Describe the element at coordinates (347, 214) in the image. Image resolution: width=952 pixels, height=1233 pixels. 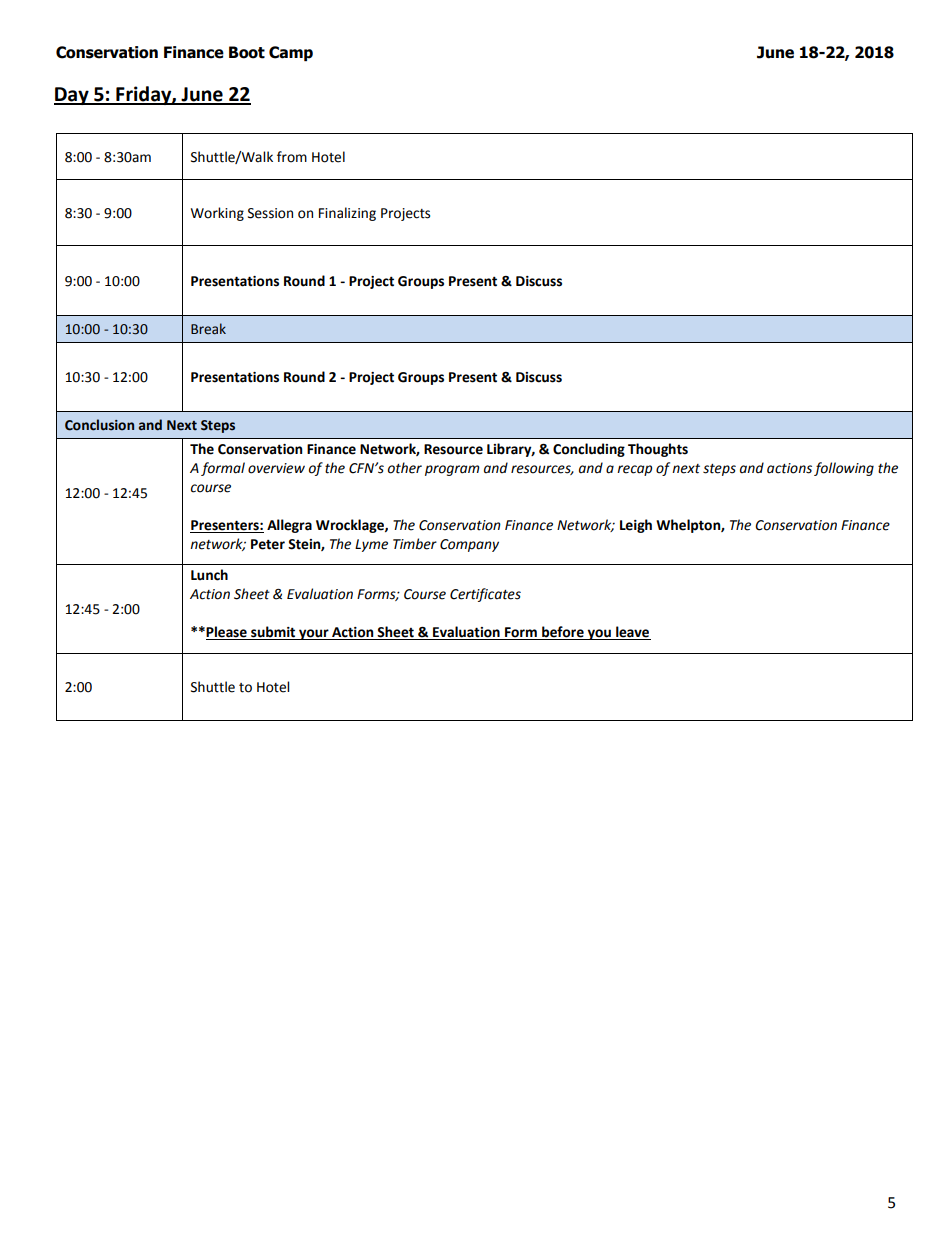
I see `Finalizing` at that location.
